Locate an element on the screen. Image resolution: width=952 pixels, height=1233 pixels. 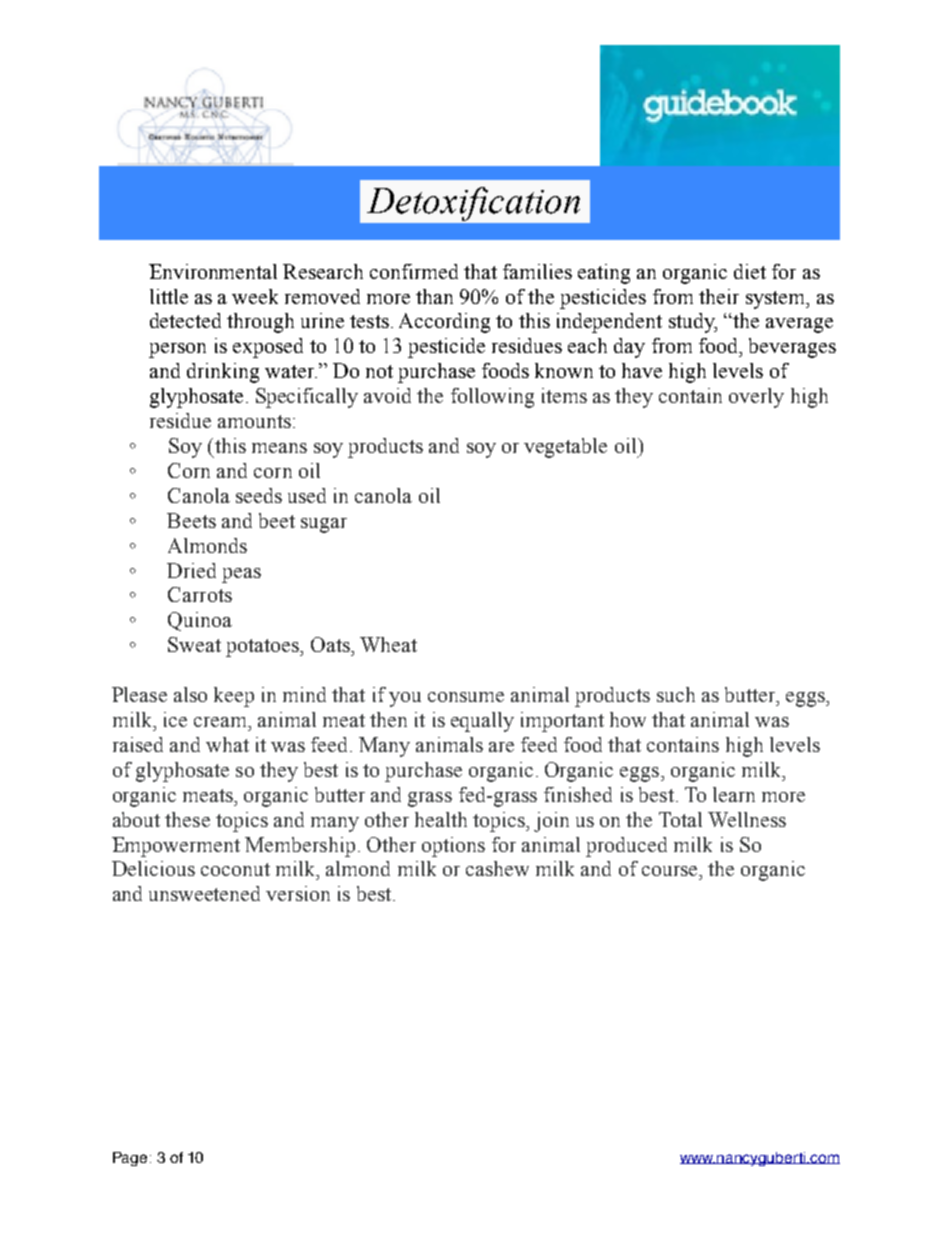
course is located at coordinates (671, 871).
